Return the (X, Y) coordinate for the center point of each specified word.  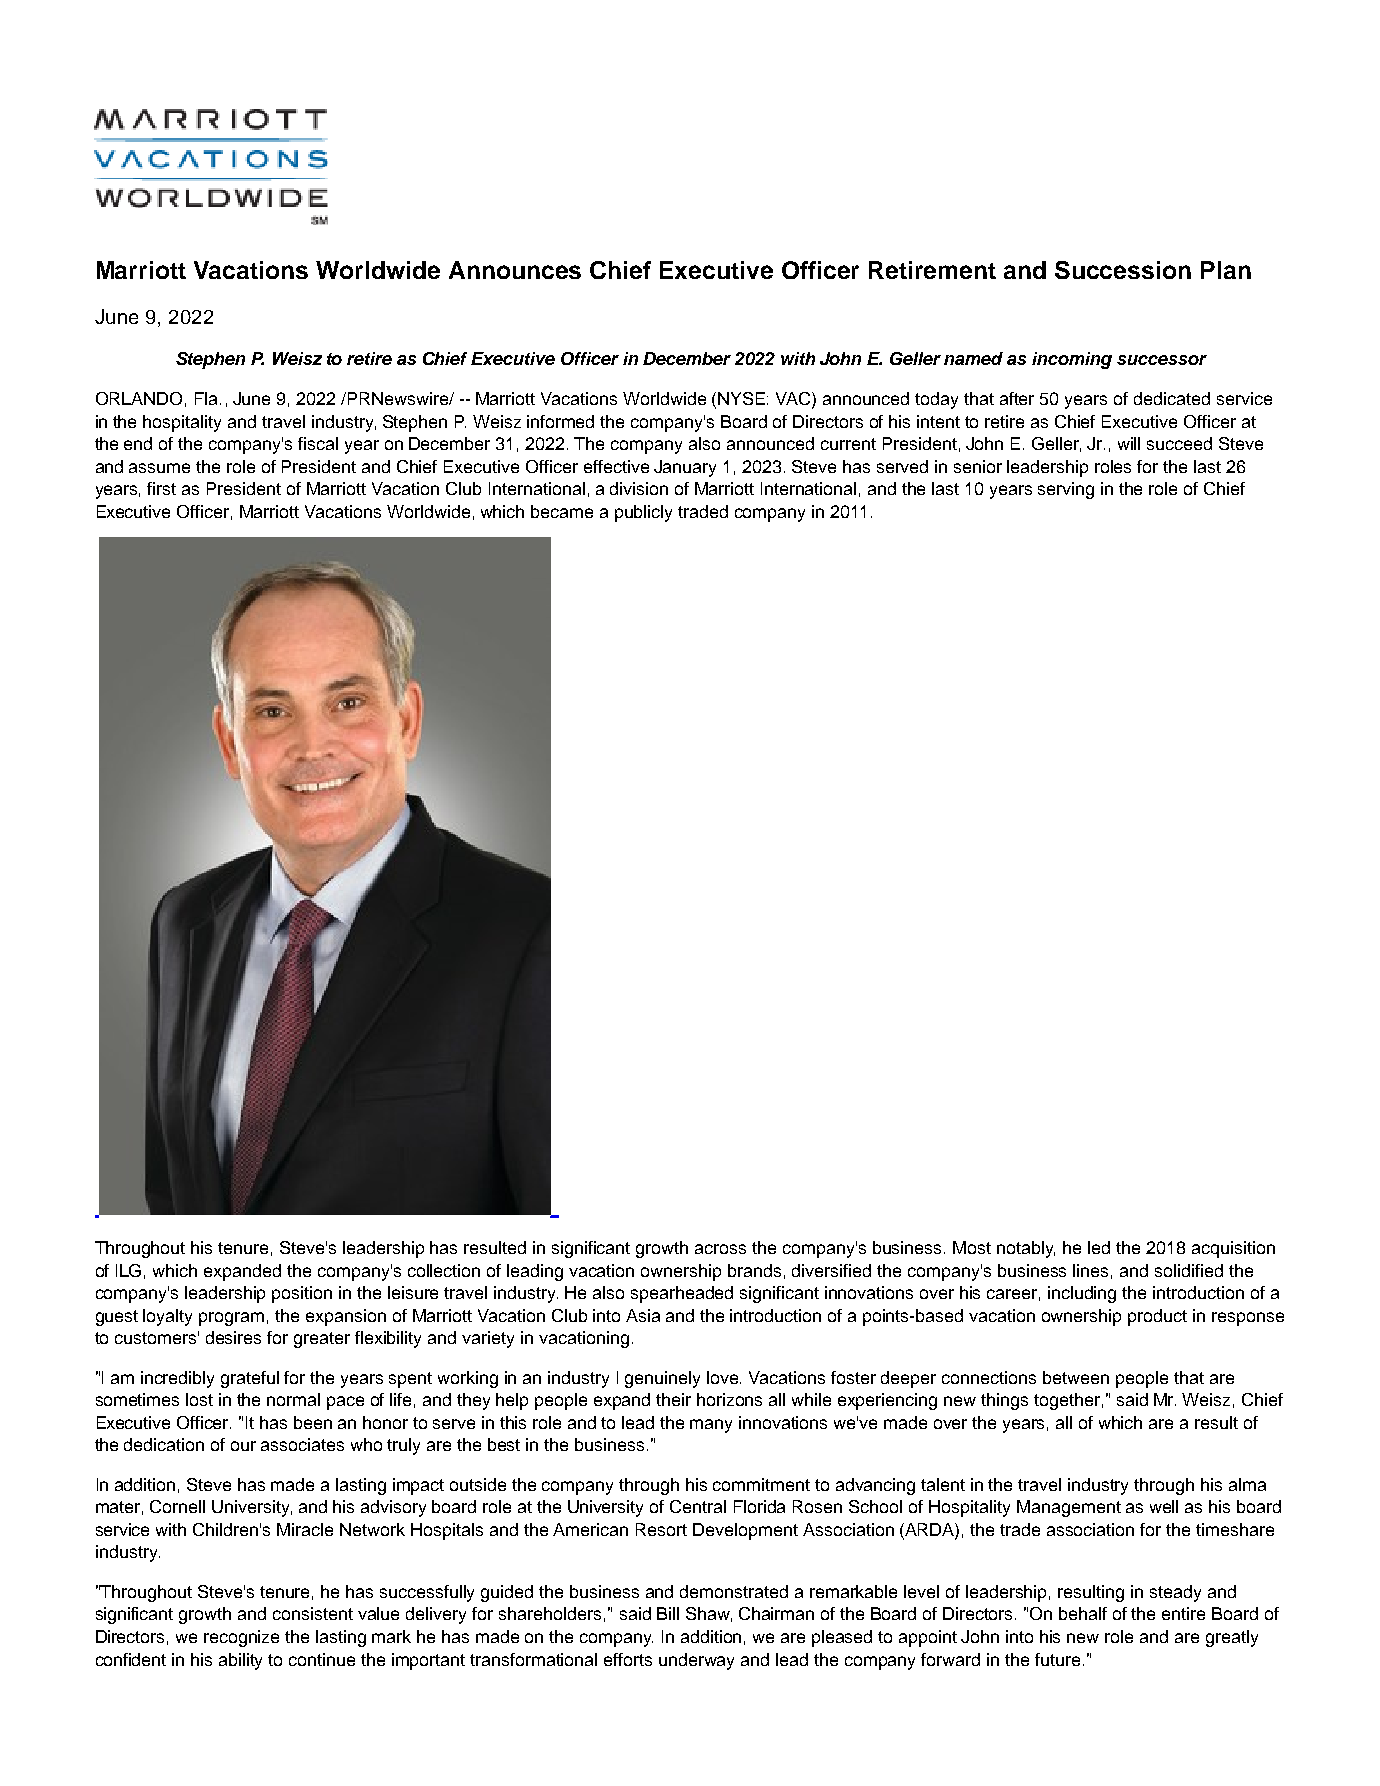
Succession (1123, 270)
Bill (668, 1613)
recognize (241, 1638)
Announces (515, 270)
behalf (1083, 1613)
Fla (208, 398)
